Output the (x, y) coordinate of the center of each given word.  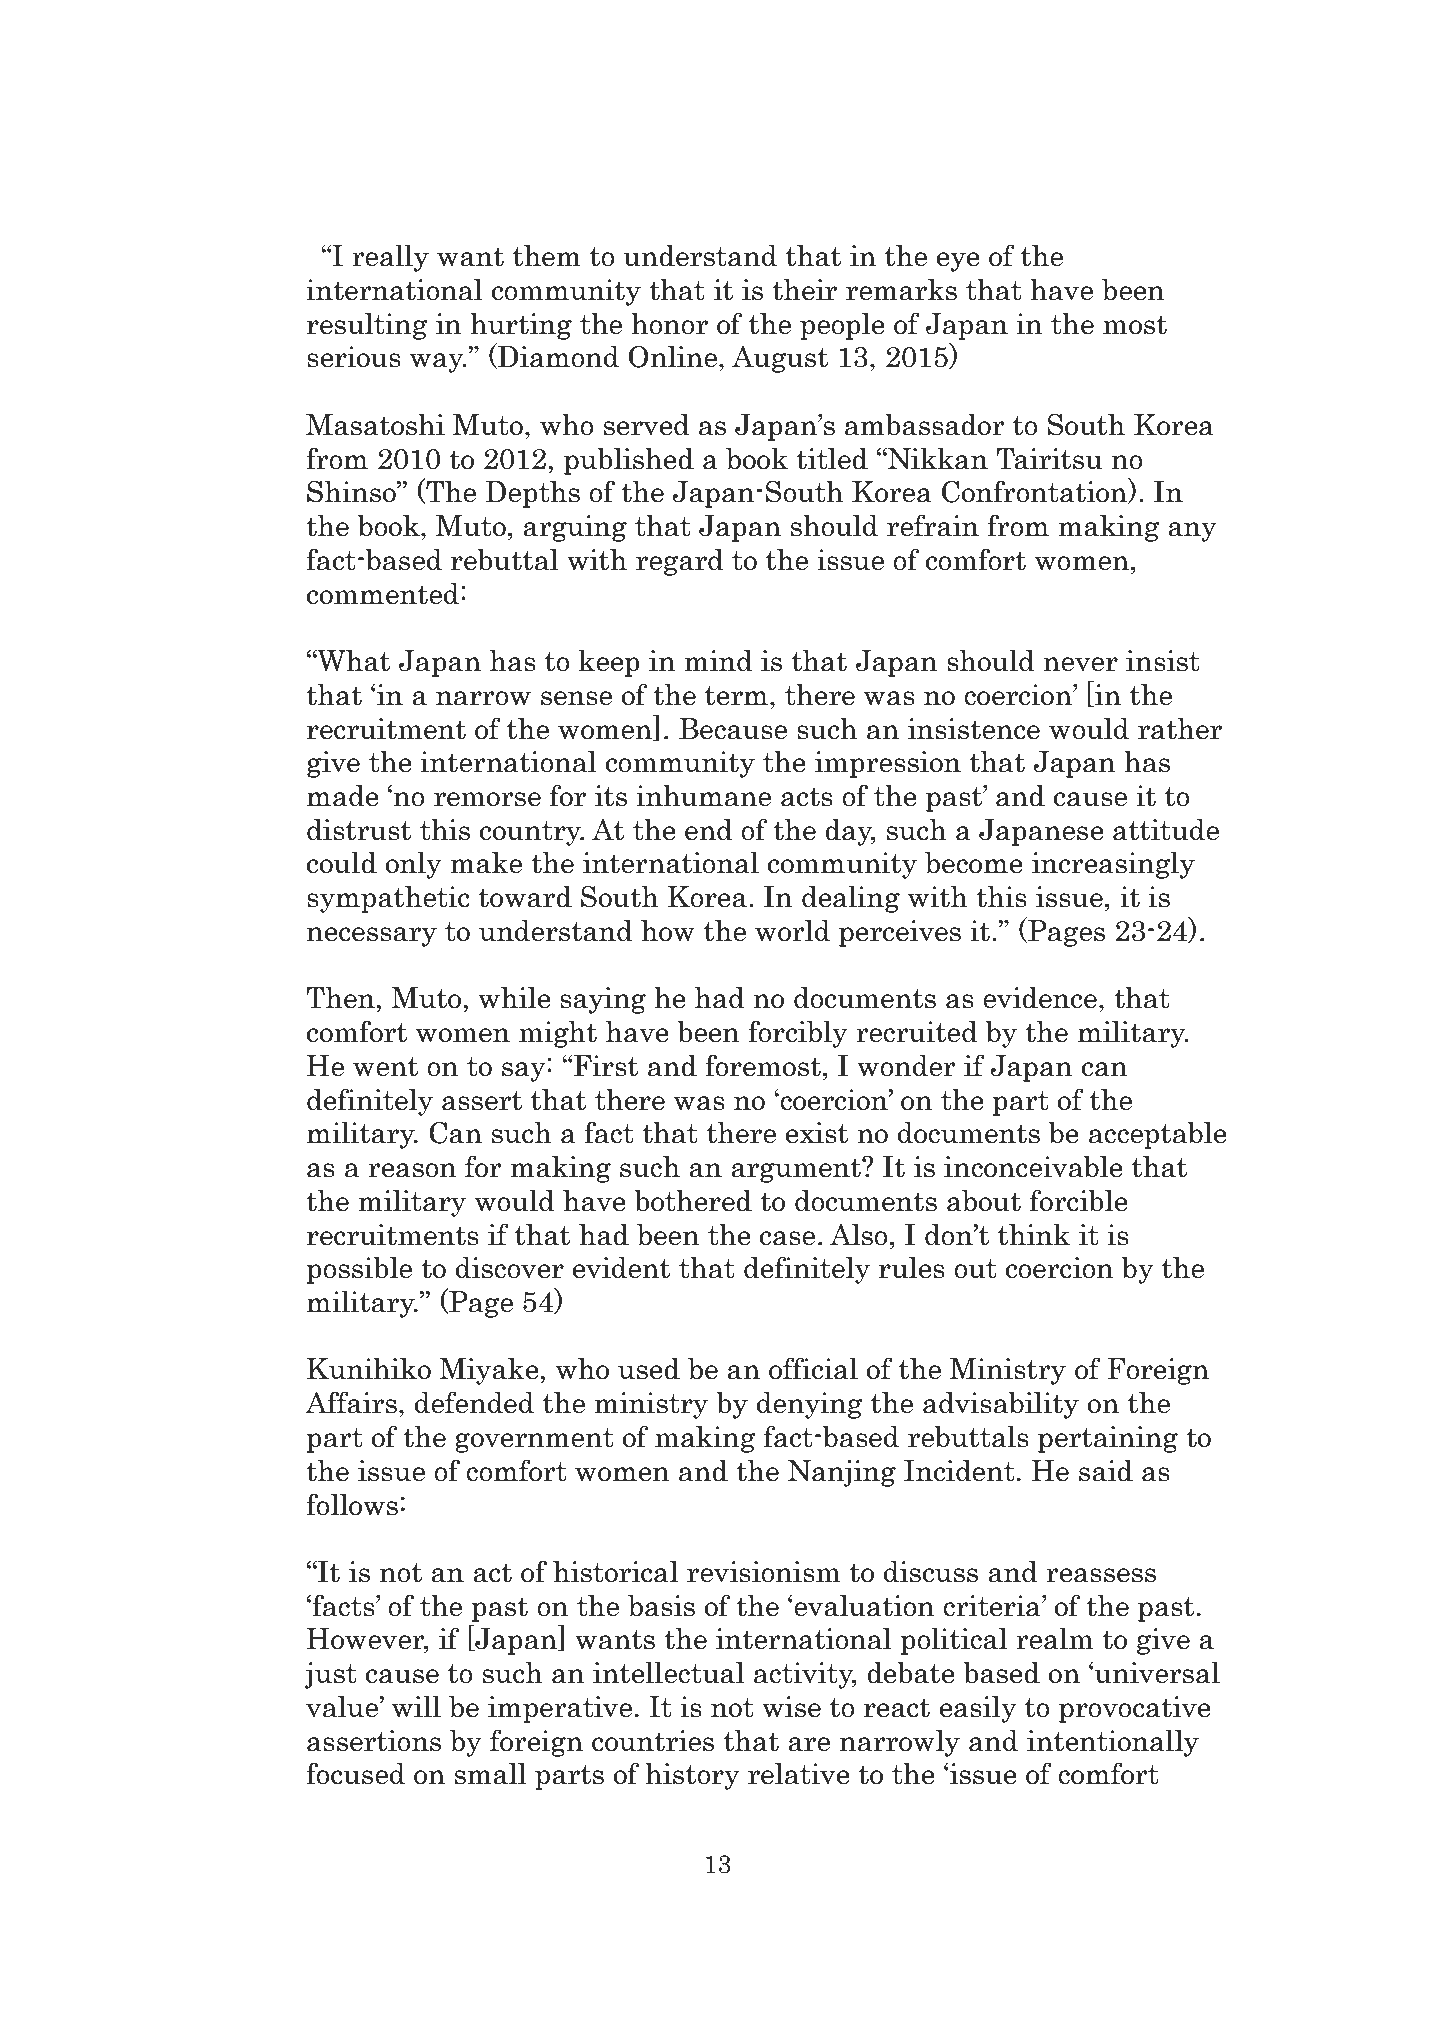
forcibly (798, 1034)
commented (383, 594)
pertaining (1108, 1439)
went (385, 1067)
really (390, 258)
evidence (1040, 998)
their (804, 290)
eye (958, 262)
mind (719, 661)
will (416, 1707)
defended (474, 1402)
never (1080, 664)
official (813, 1368)
